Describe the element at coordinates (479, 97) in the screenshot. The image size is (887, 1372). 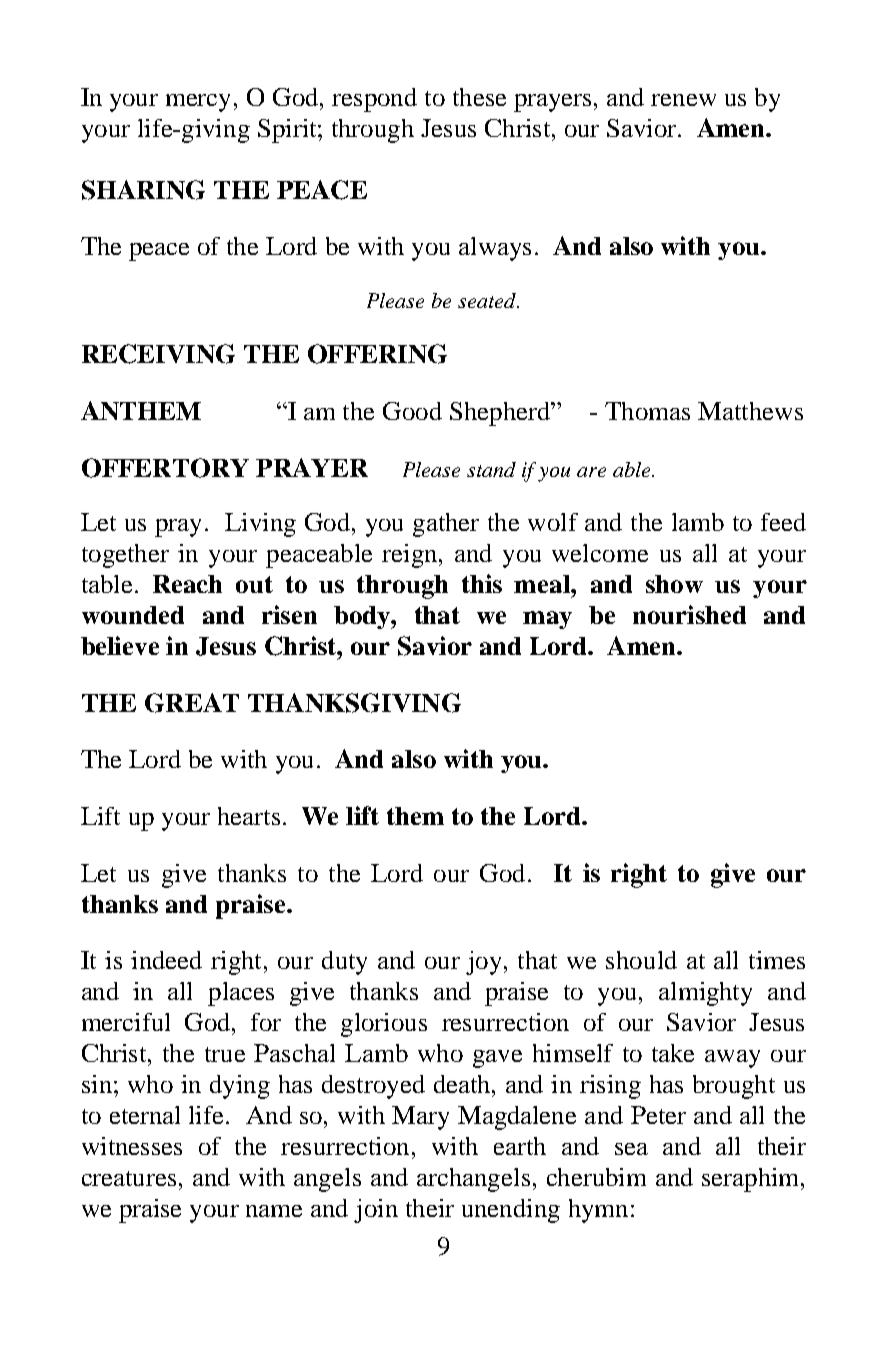
I see `these` at that location.
